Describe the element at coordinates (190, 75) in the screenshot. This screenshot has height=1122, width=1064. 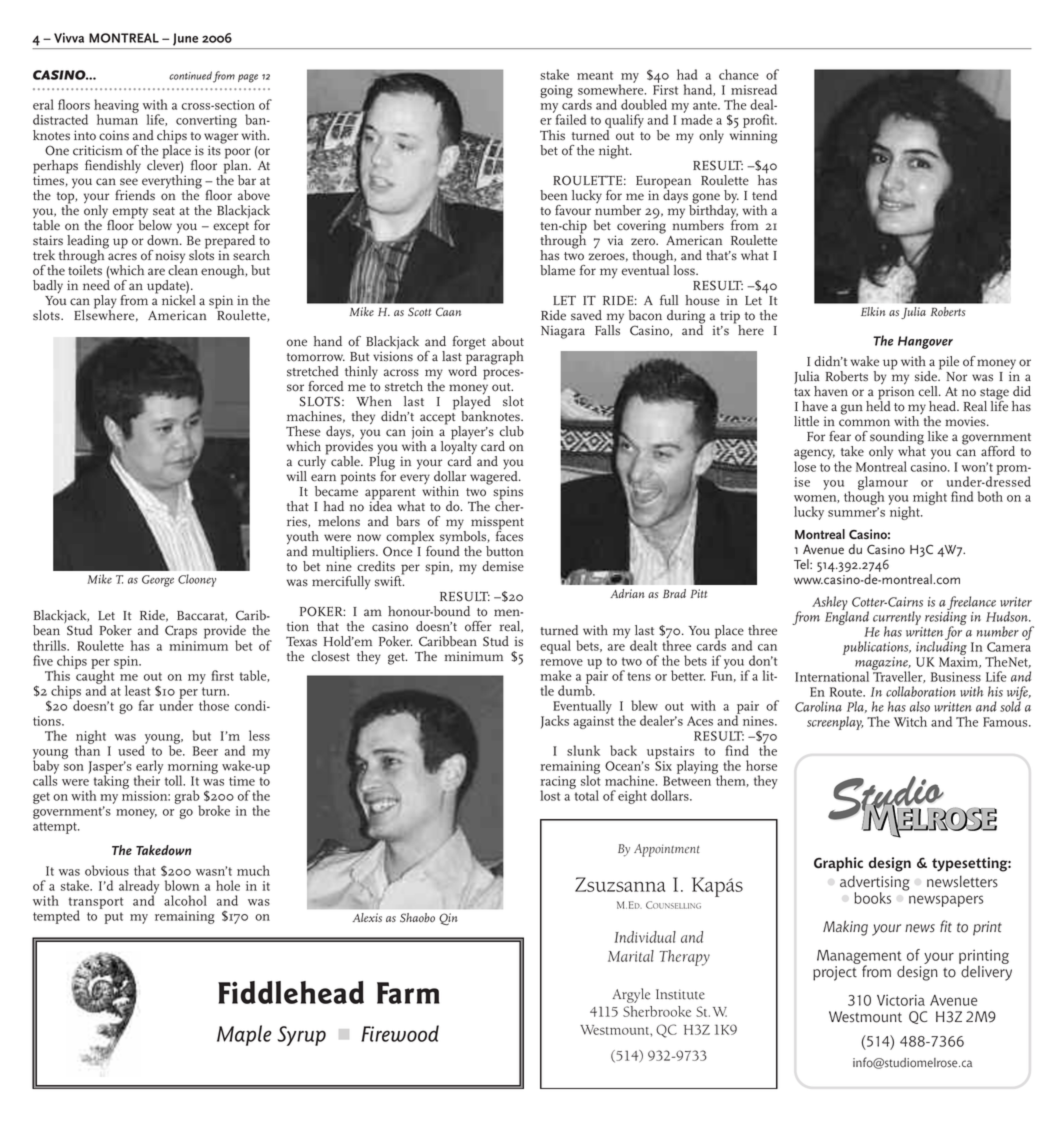
I see `continued` at that location.
